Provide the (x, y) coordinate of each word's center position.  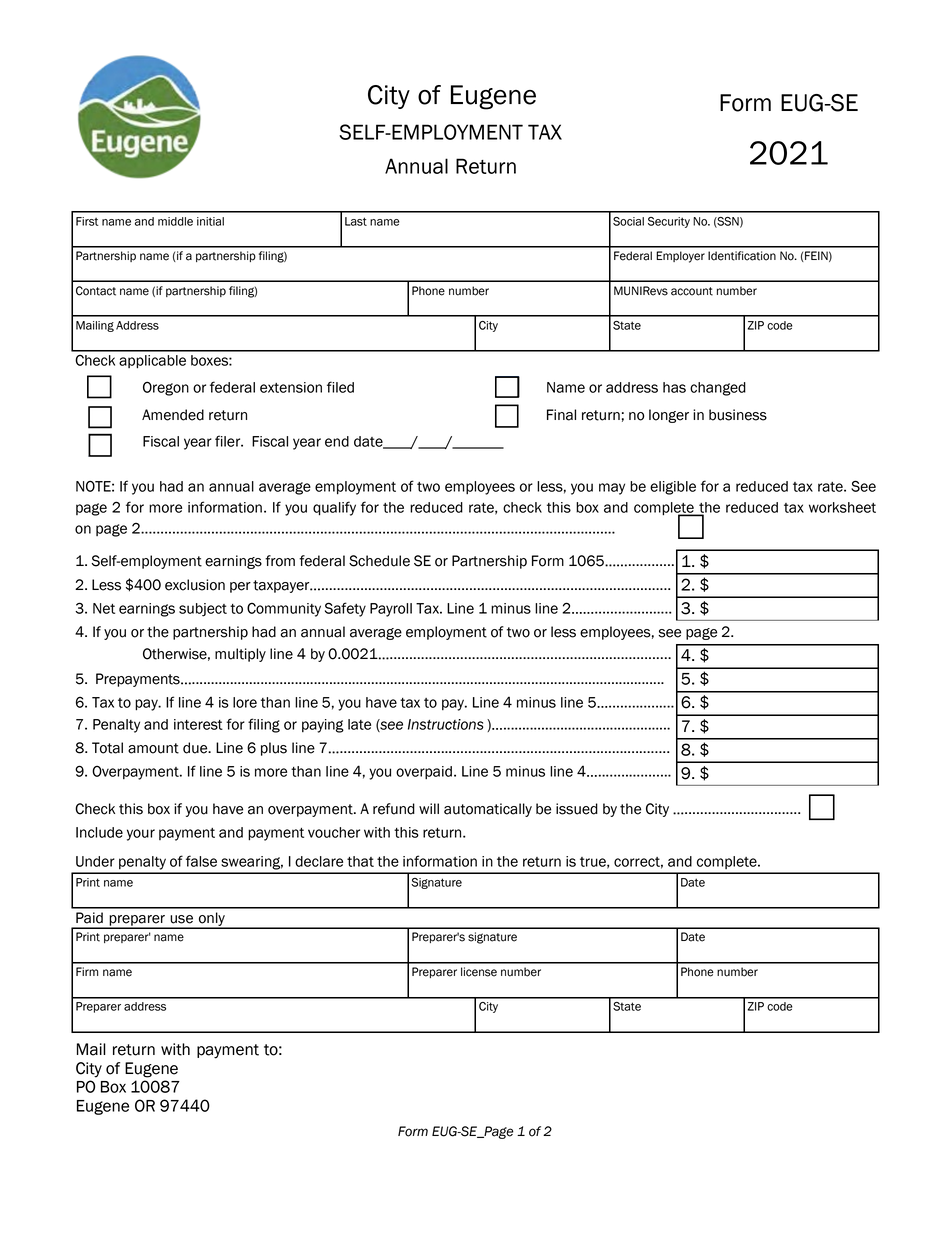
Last (356, 221)
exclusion (195, 585)
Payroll (391, 610)
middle (175, 221)
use (181, 919)
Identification (742, 256)
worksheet (842, 507)
